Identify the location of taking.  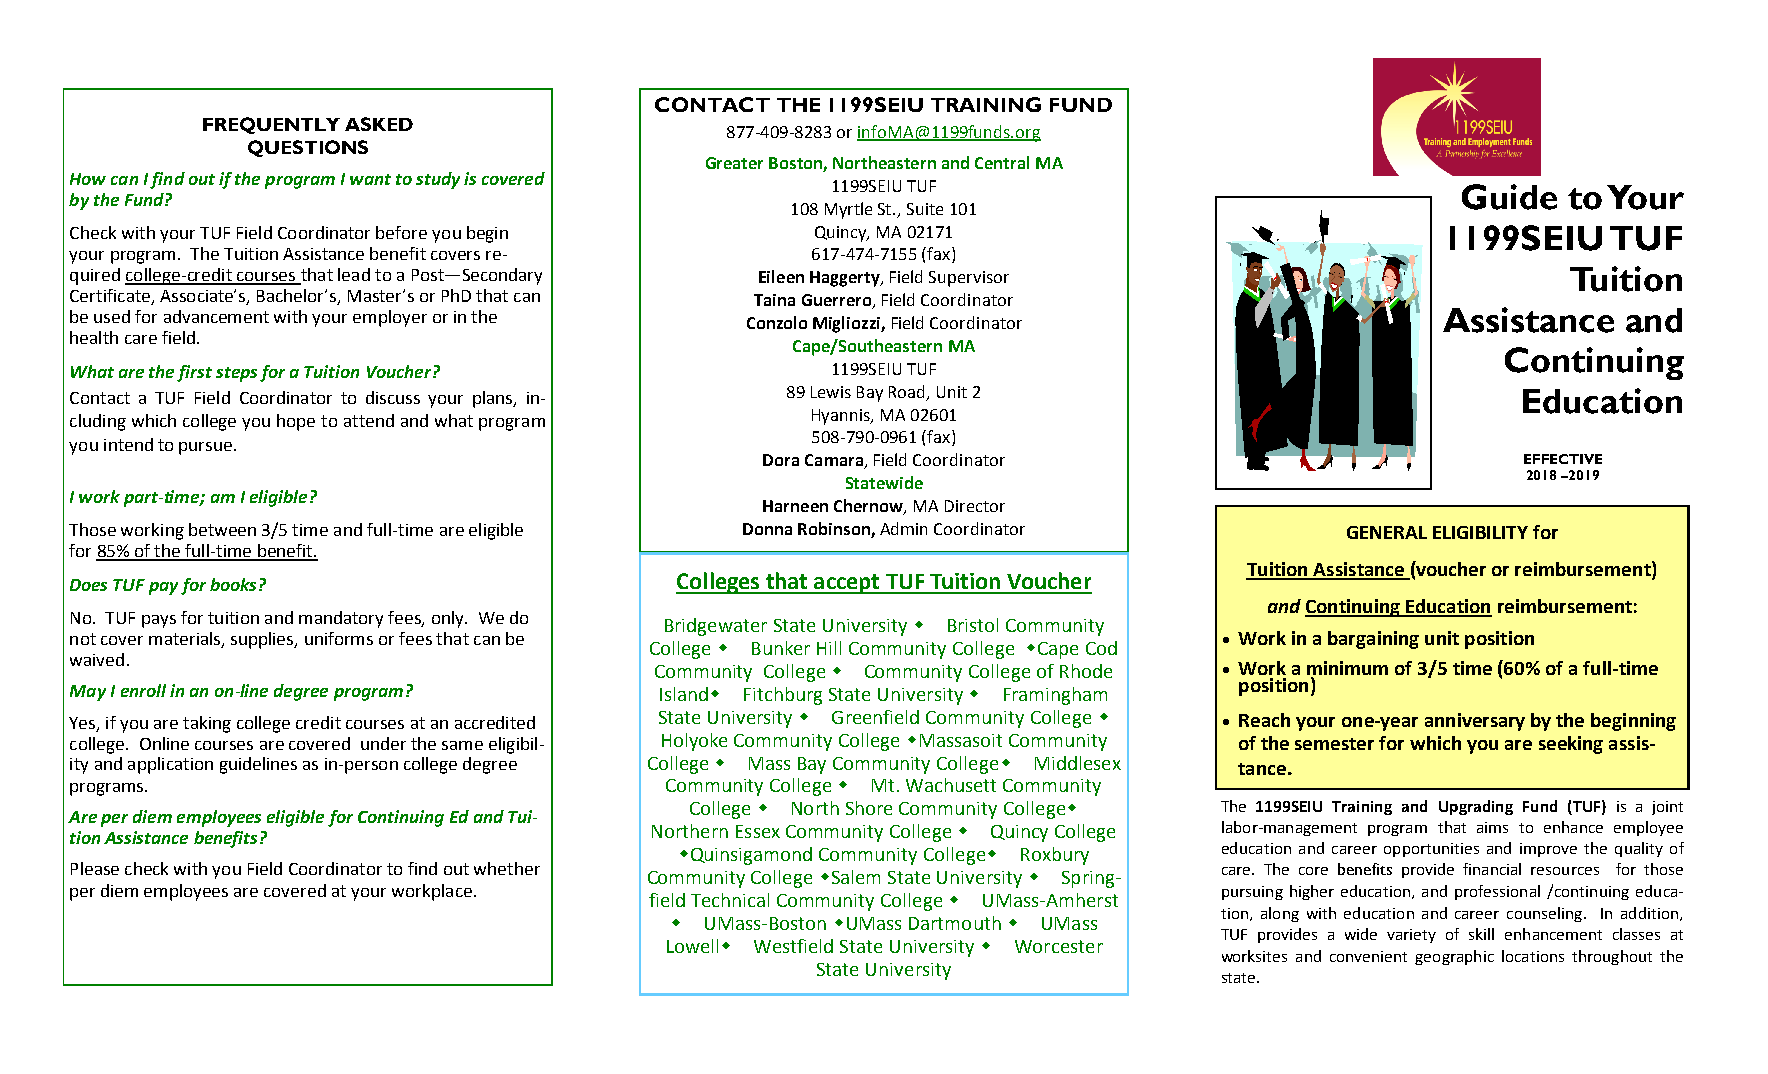
(207, 724).
